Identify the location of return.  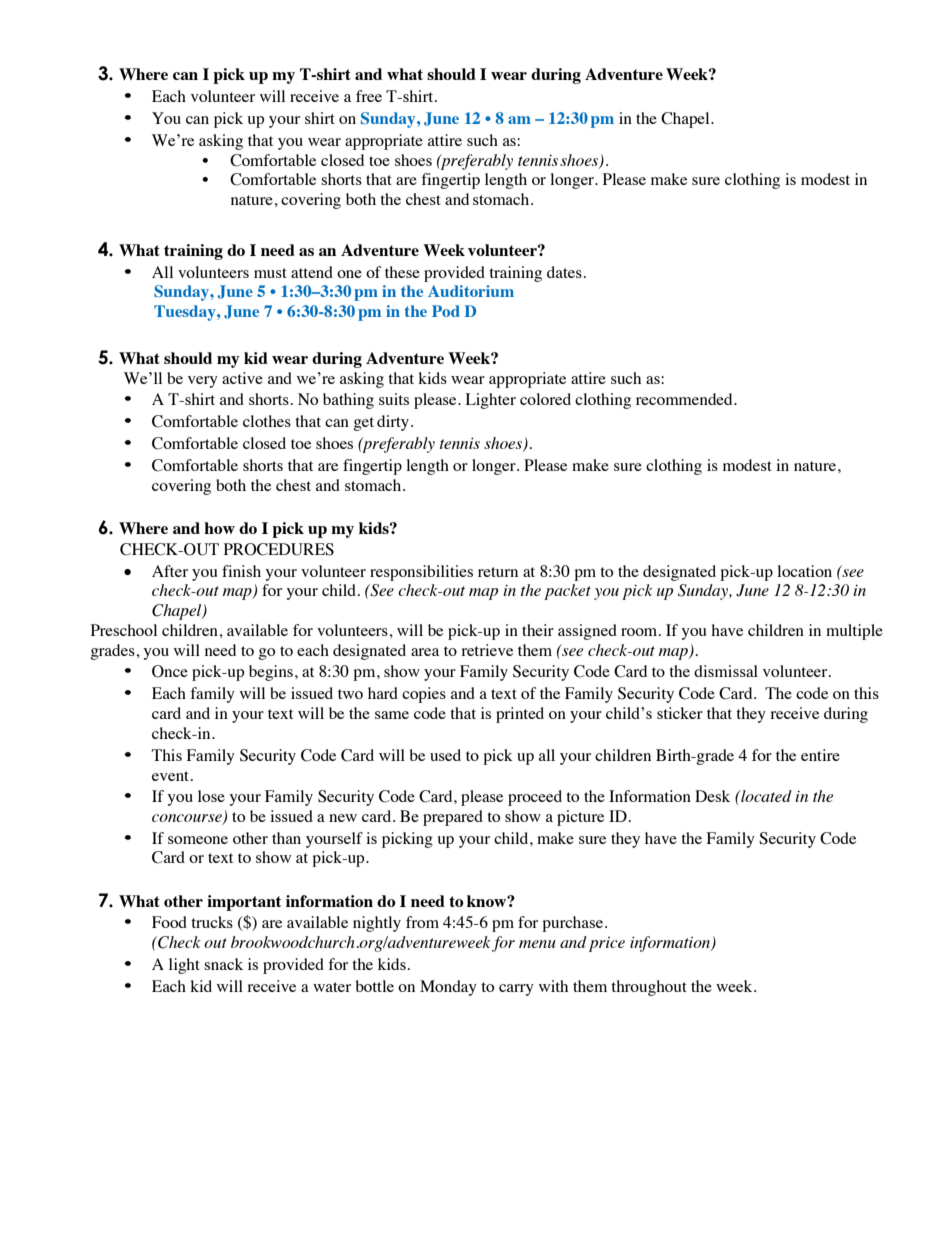
(498, 572).
